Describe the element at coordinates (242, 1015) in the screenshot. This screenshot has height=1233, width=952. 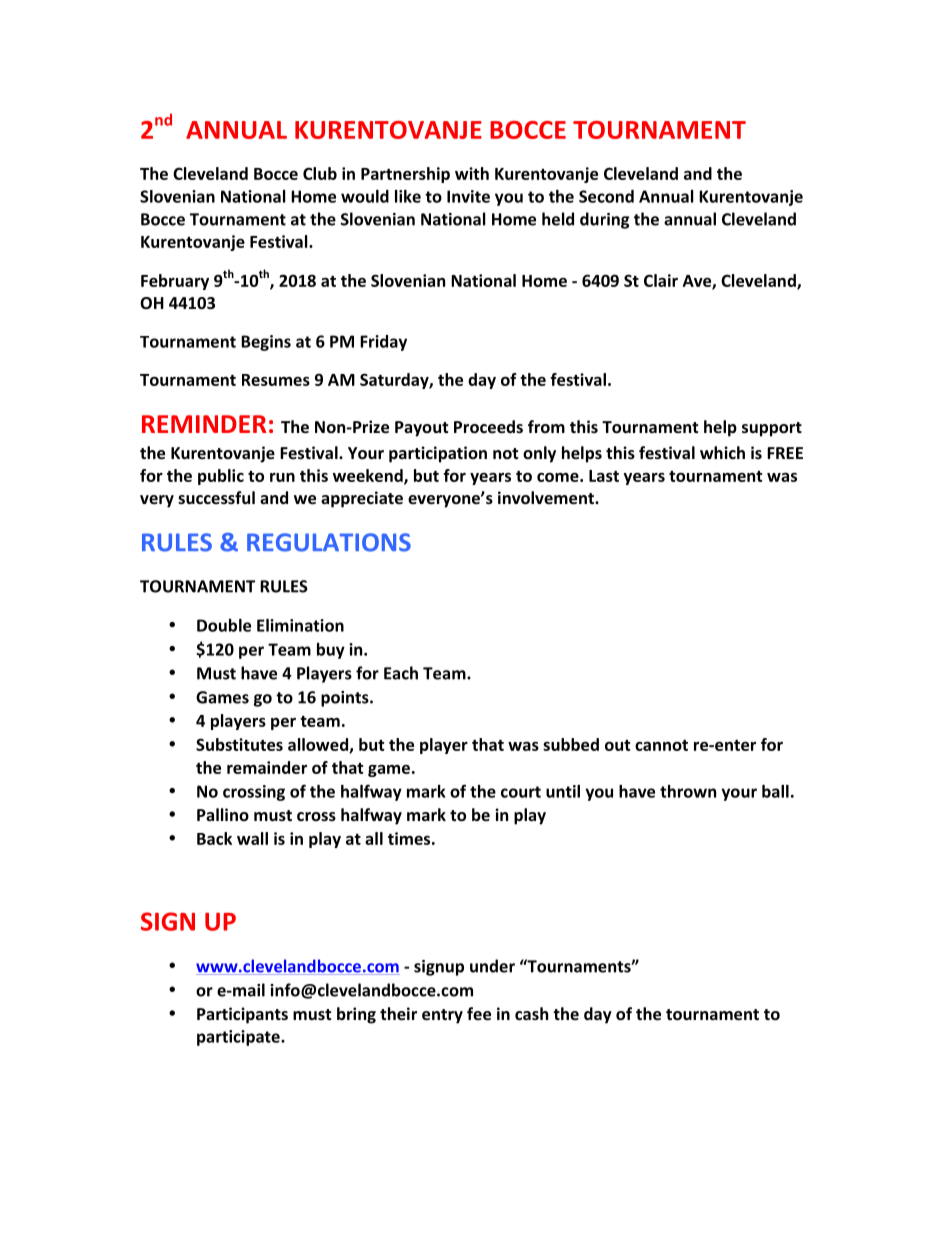
I see `Participants` at that location.
